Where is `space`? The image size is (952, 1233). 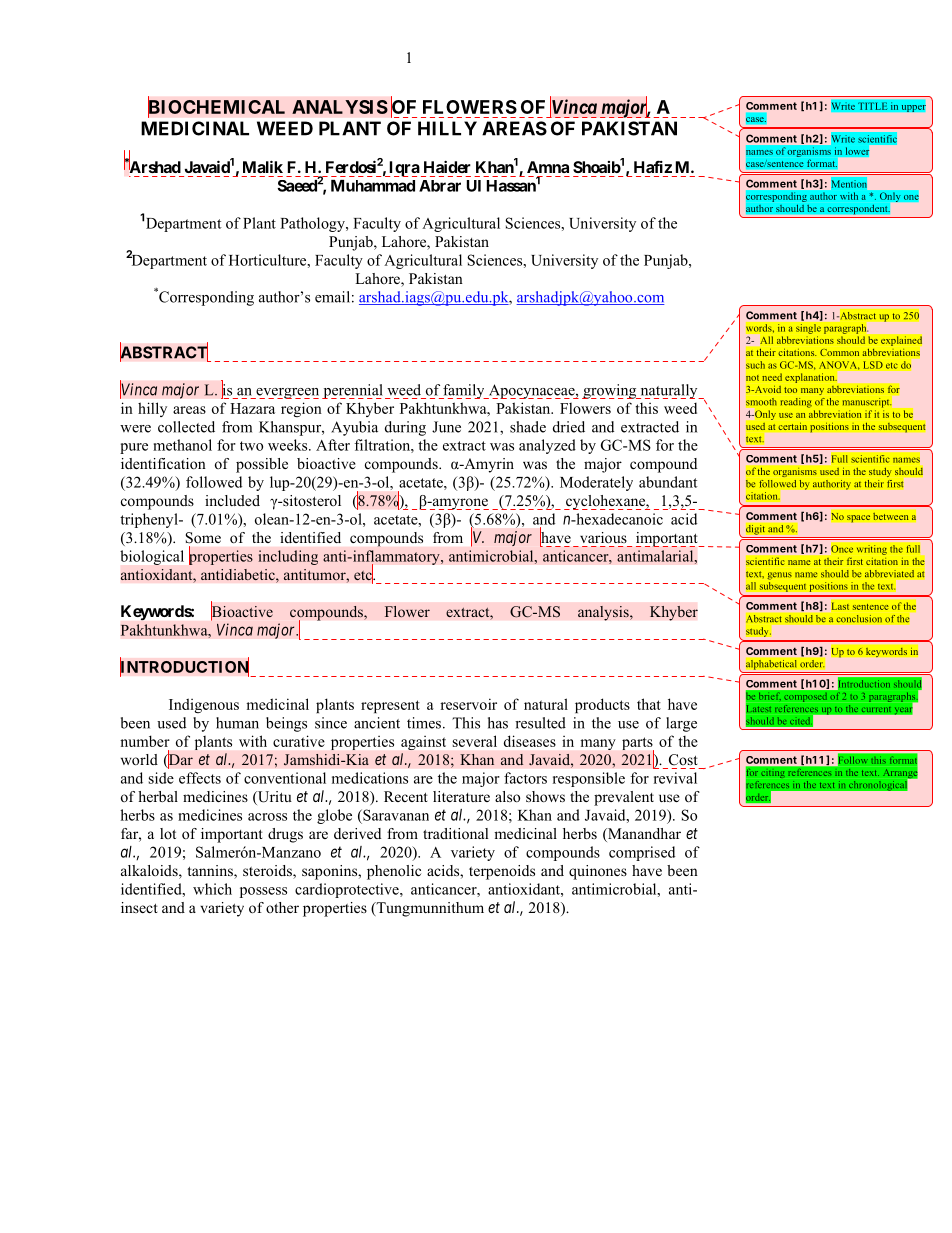
space is located at coordinates (858, 519).
